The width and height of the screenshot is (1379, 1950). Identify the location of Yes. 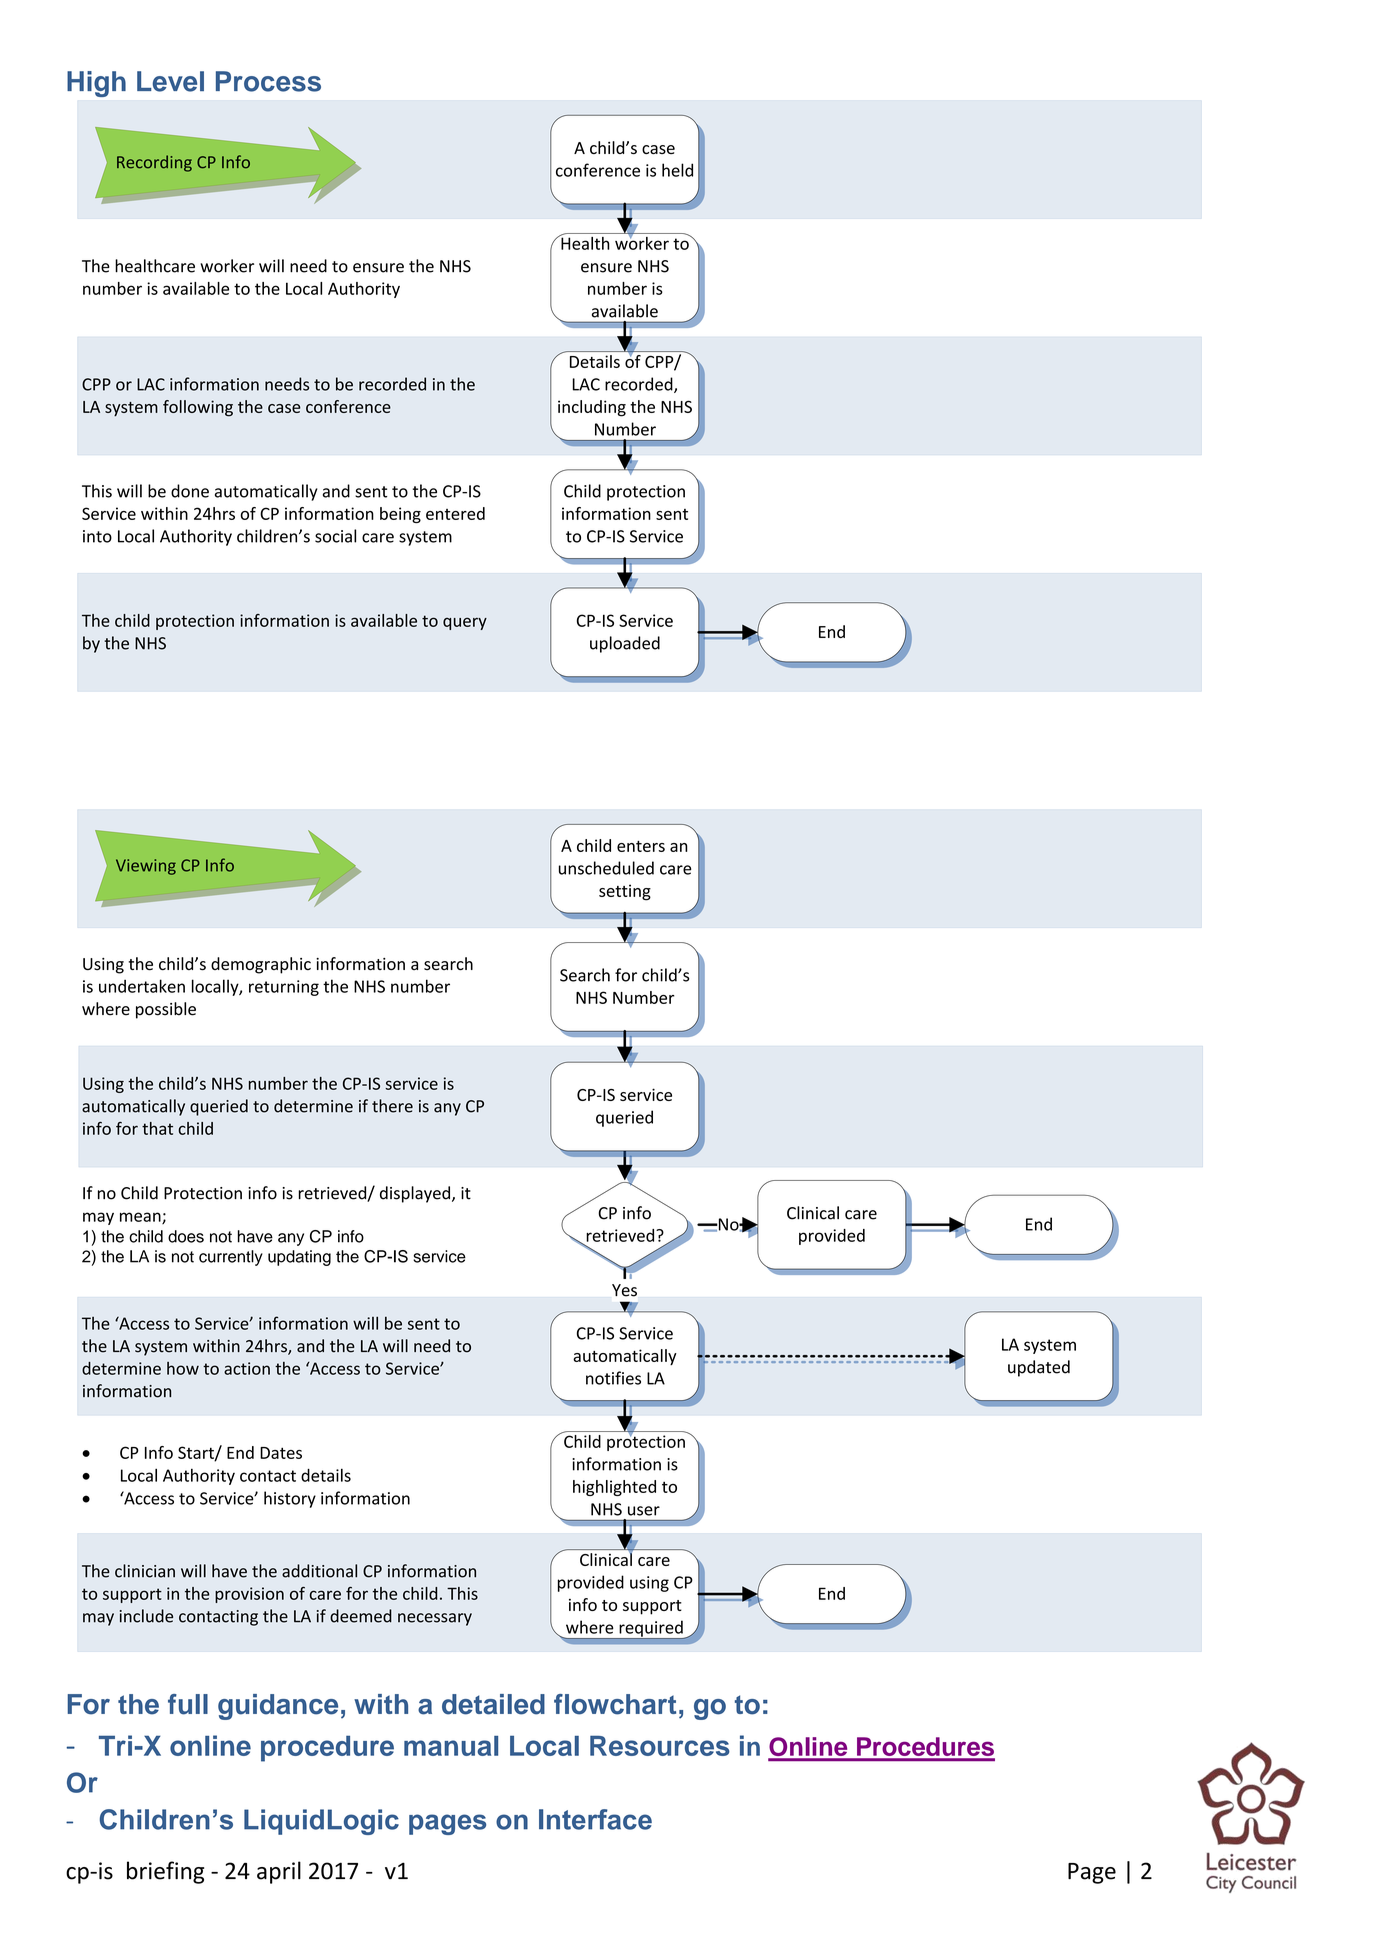
(624, 1290).
